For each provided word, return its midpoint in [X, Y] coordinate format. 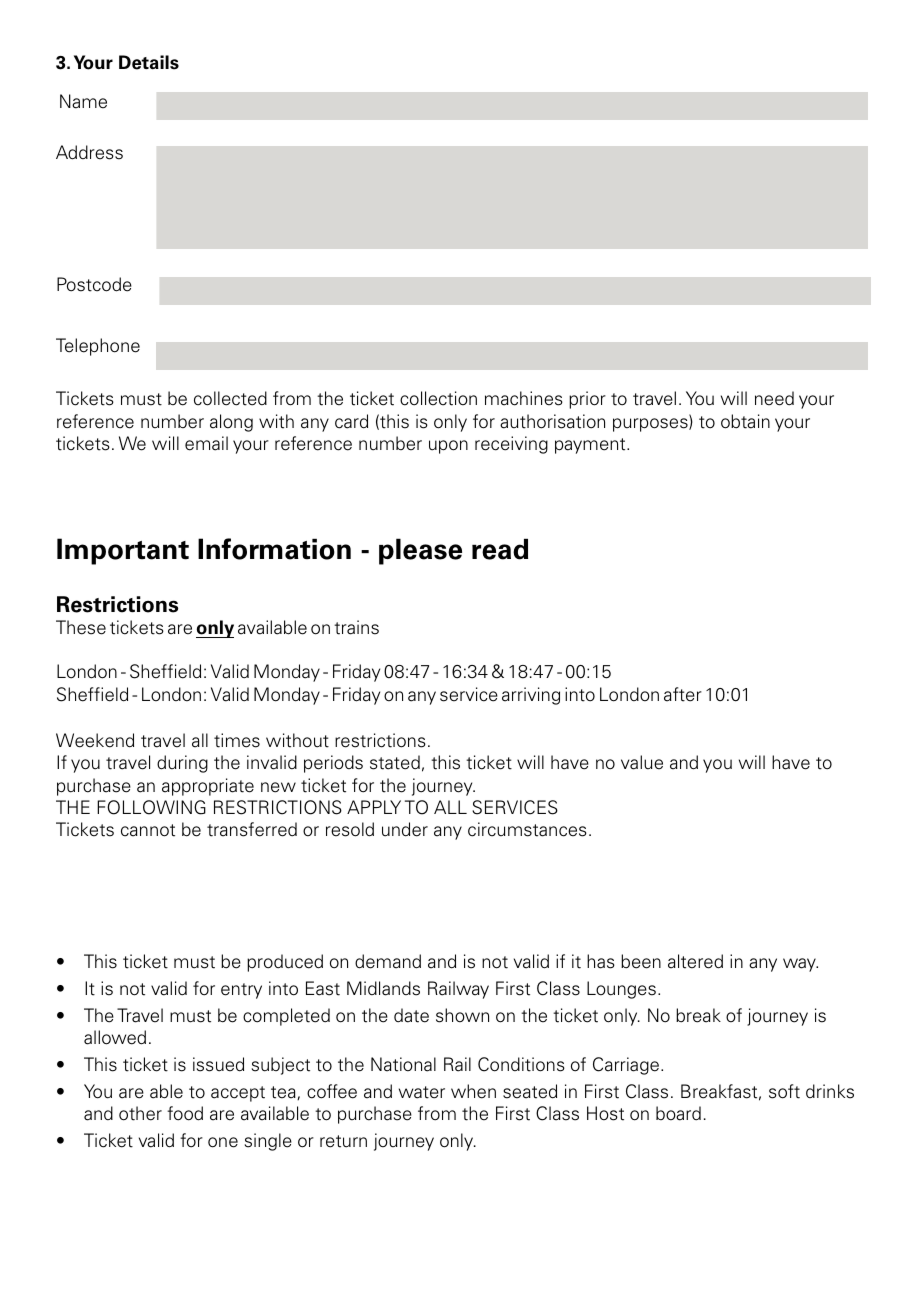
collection [438, 398]
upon [448, 447]
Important [123, 551]
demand [388, 961]
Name [83, 101]
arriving [531, 696]
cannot [148, 830]
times [237, 740]
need [774, 398]
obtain [745, 421]
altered [695, 961]
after [683, 694]
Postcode [94, 284]
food [185, 1113]
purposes [651, 425]
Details [149, 62]
